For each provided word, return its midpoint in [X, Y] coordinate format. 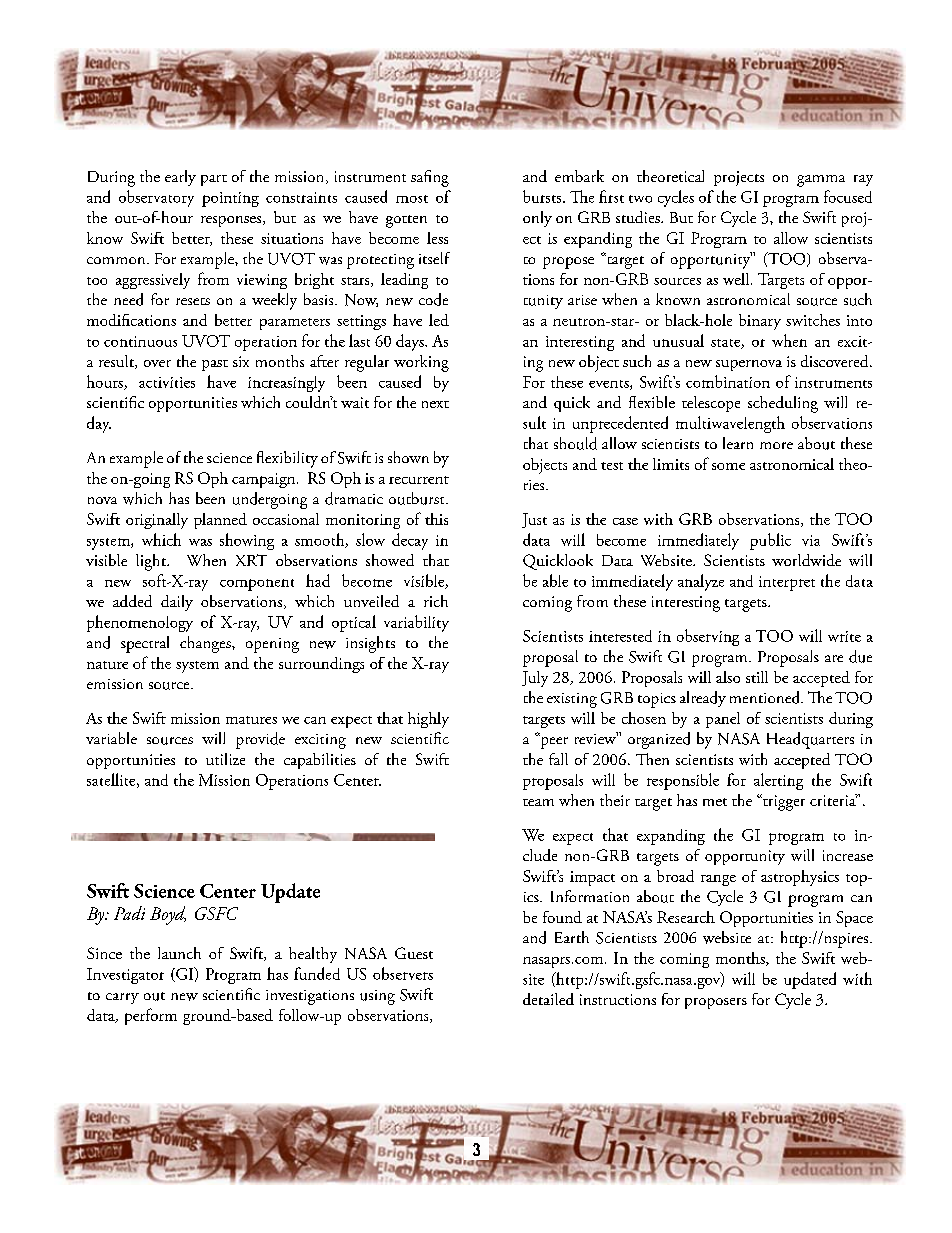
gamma [821, 181]
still [757, 677]
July [535, 679]
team [538, 802]
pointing [230, 199]
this [436, 519]
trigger [783, 802]
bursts [543, 196]
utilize [225, 759]
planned [220, 521]
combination [728, 381]
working [421, 363]
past [215, 365]
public [770, 541]
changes [206, 644]
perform [151, 1016]
